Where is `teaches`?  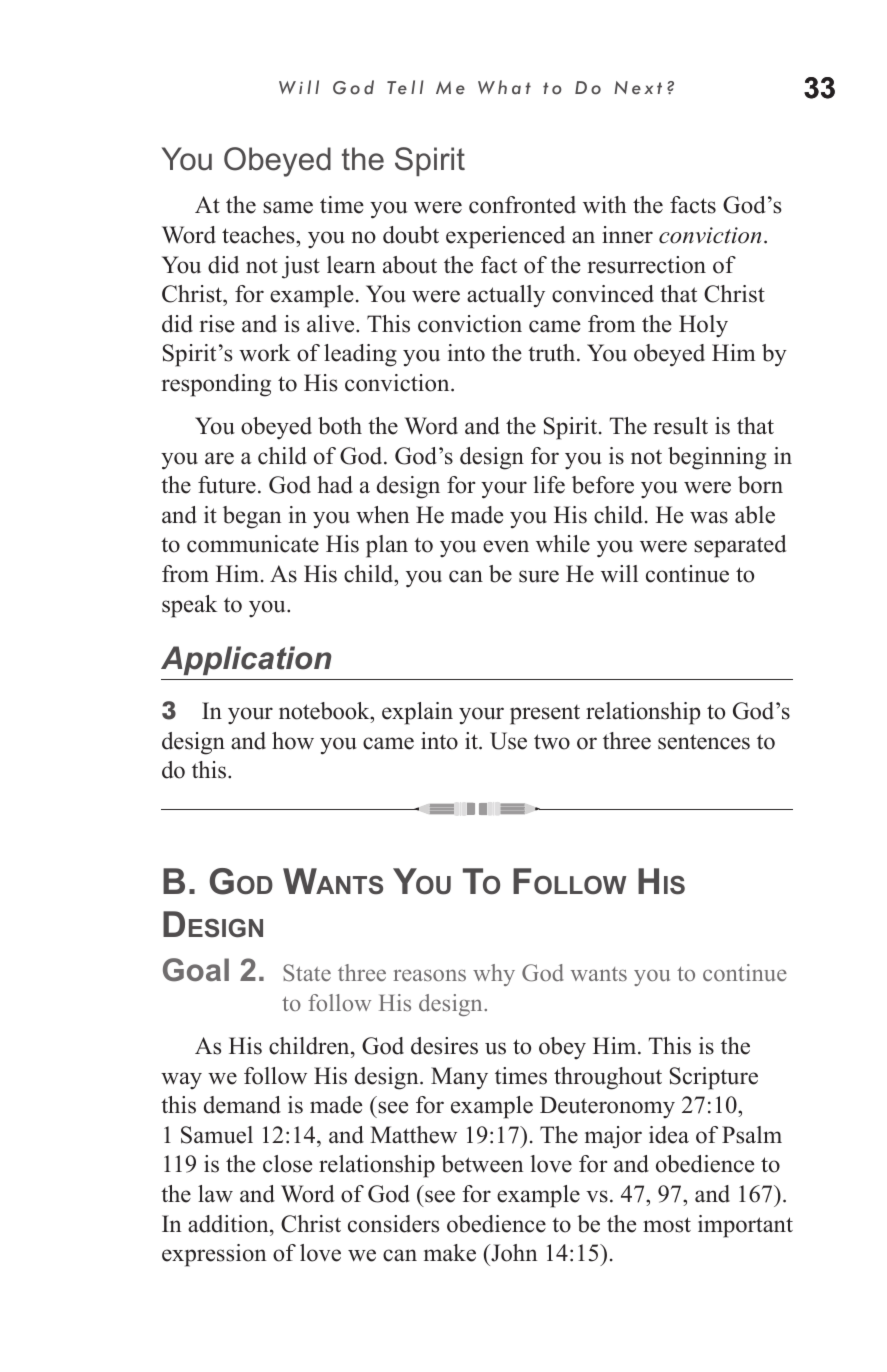 teaches is located at coordinates (259, 235).
